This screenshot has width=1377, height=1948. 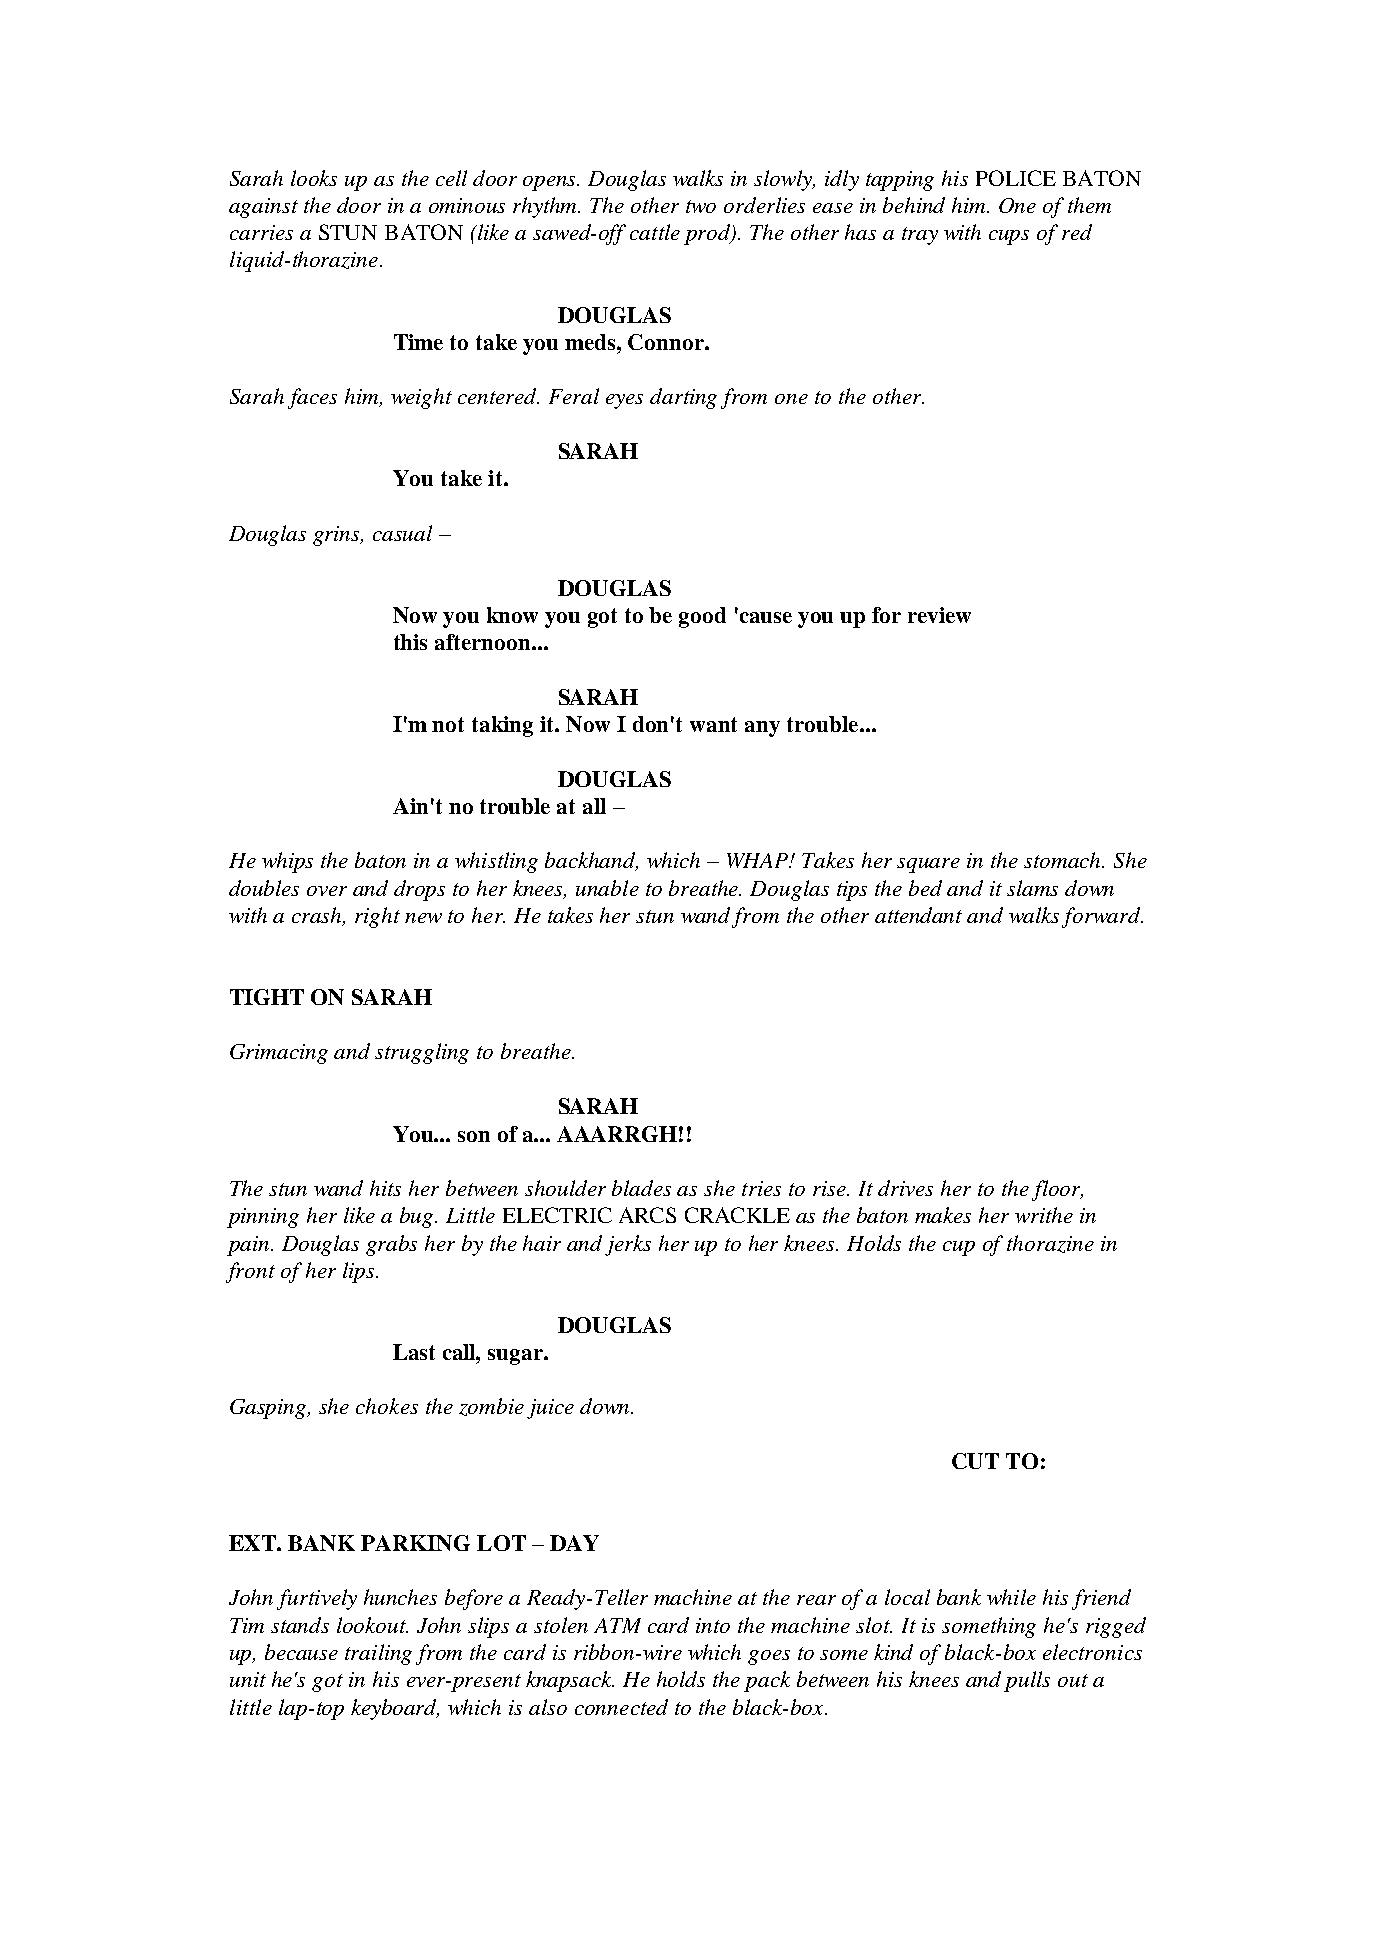 I want to click on pulls, so click(x=1027, y=1681).
